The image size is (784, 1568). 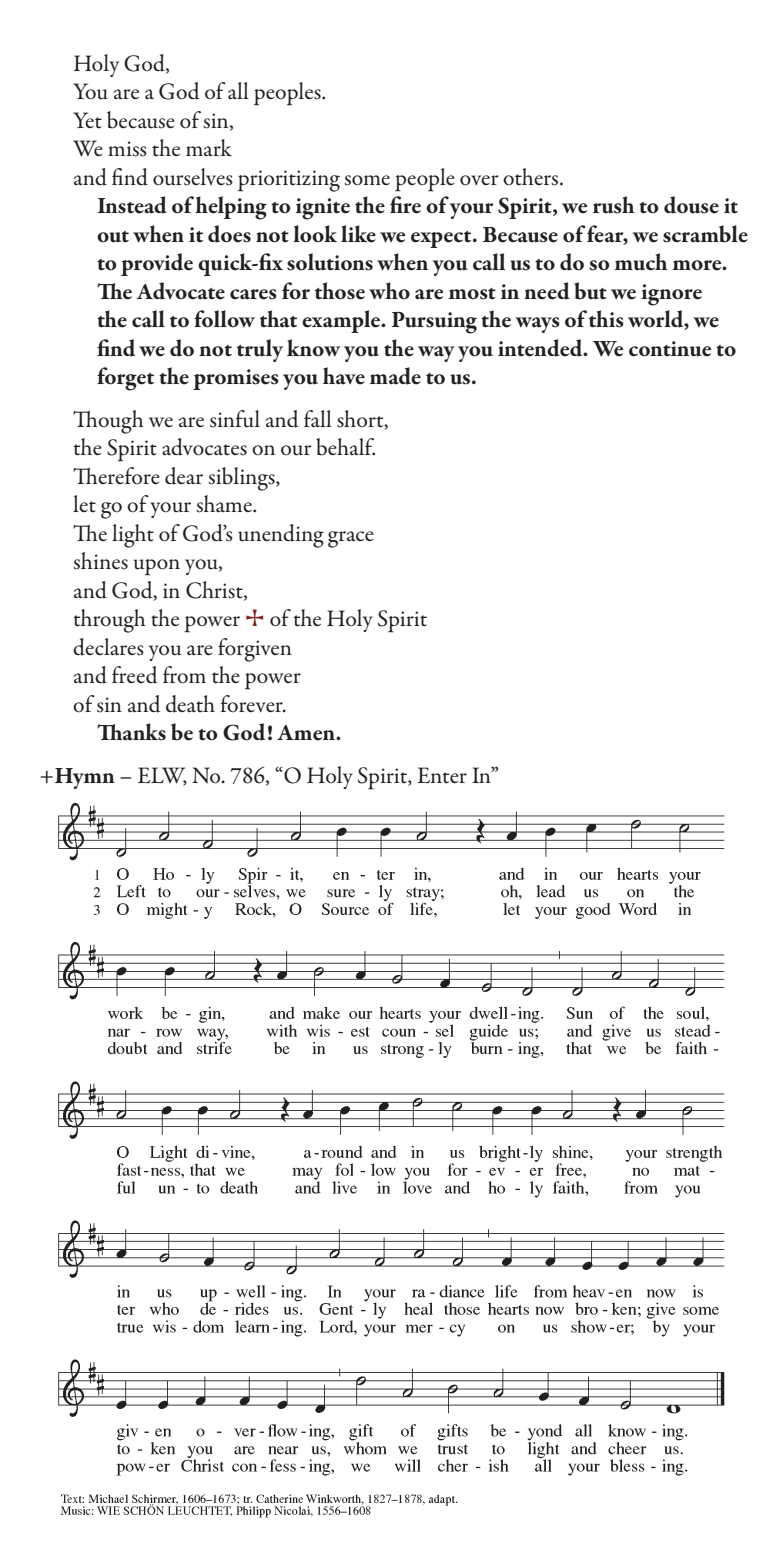 I want to click on grace, so click(x=351, y=539).
